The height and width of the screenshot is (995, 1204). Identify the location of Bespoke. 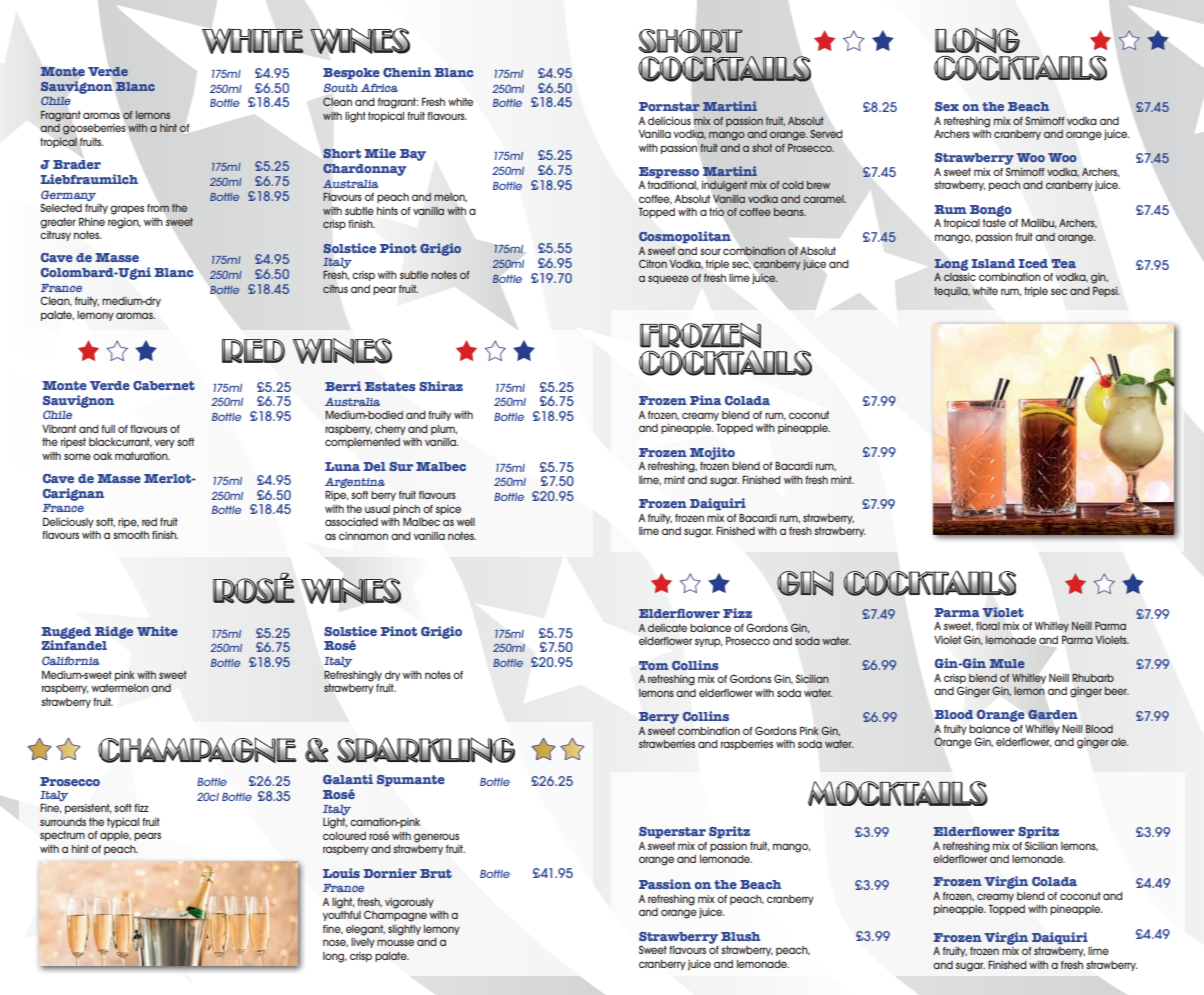
(351, 74).
